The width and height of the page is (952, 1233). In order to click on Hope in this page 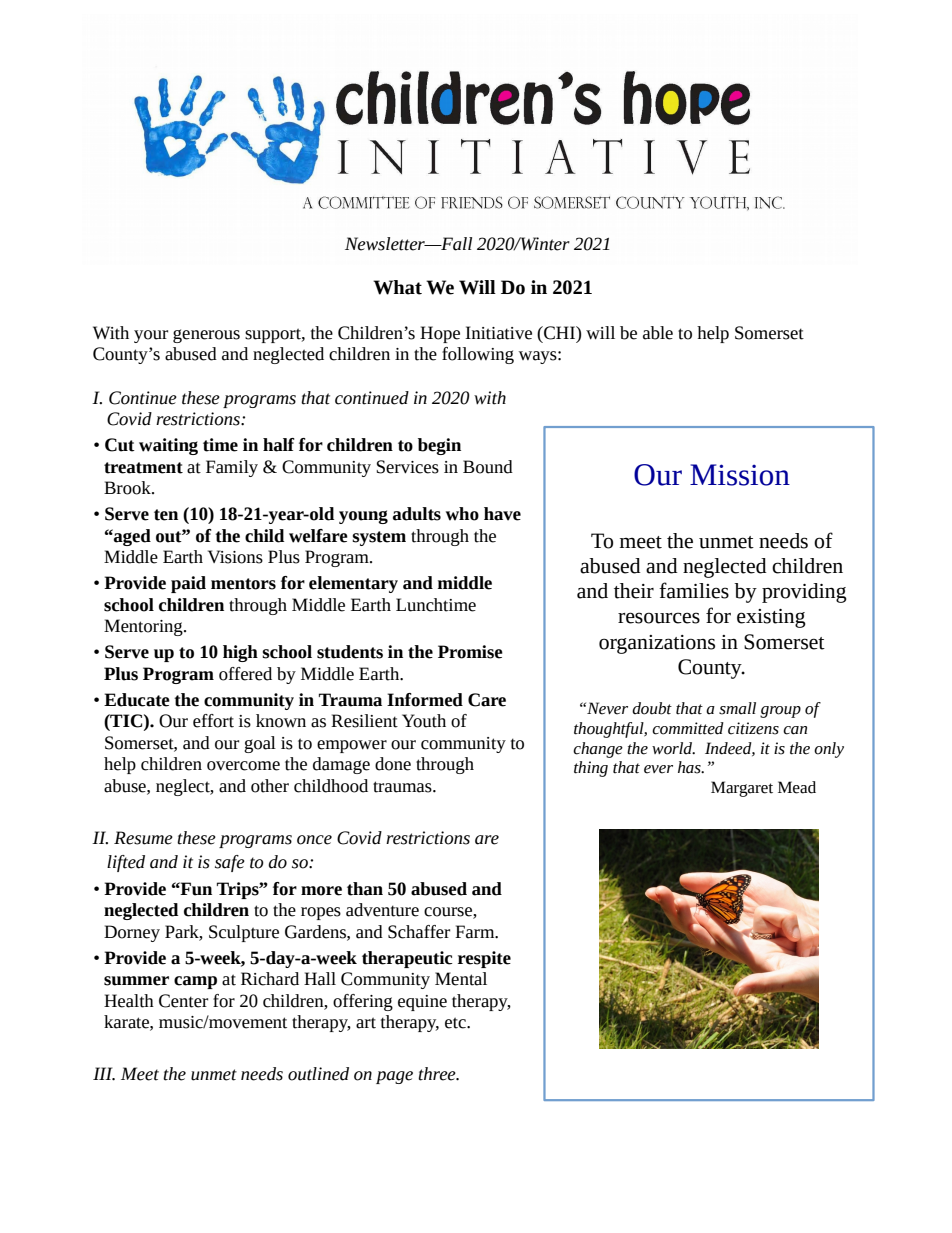, I will do `click(440, 334)`.
